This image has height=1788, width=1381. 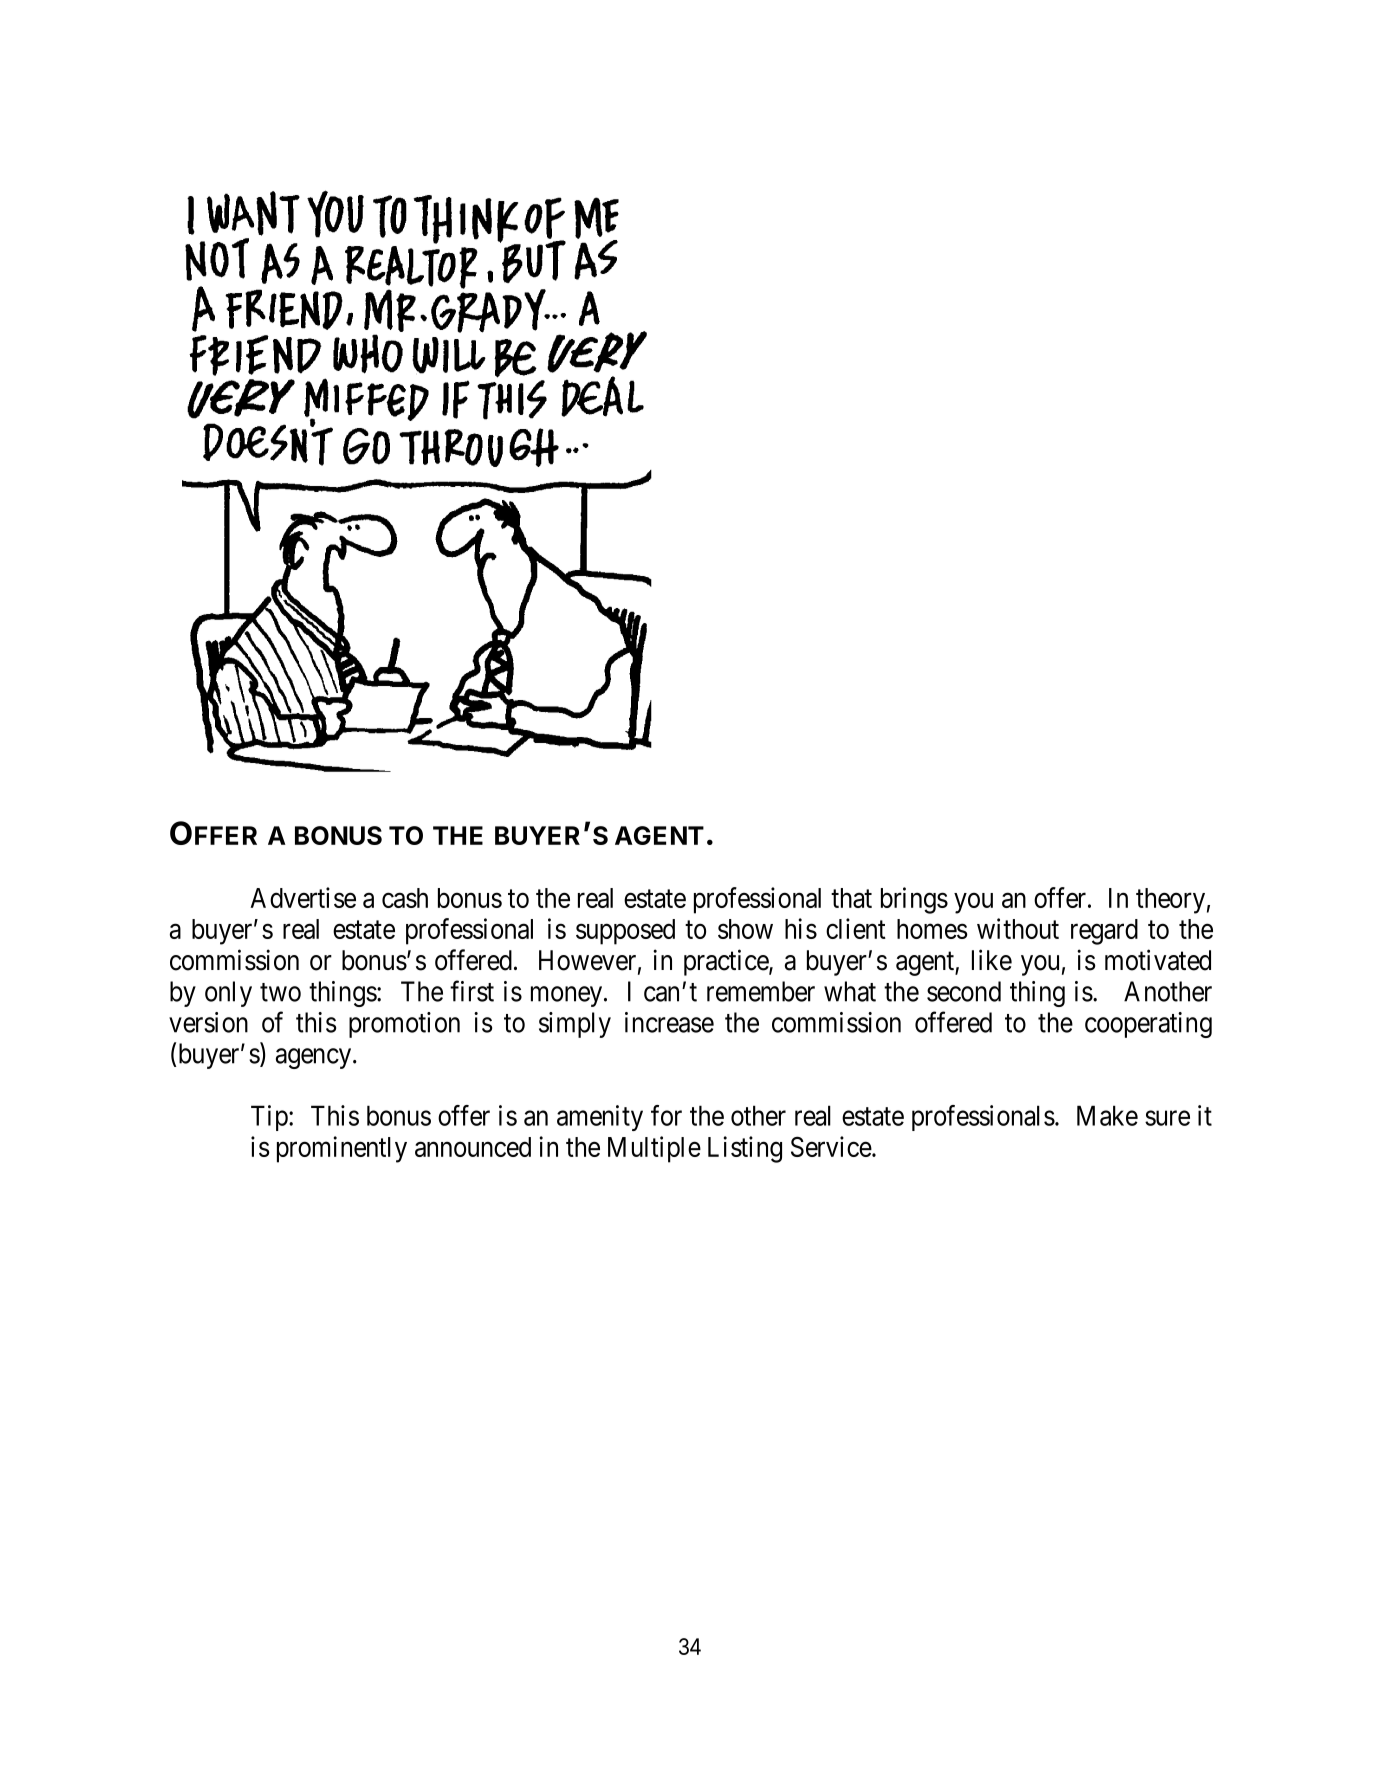 What do you see at coordinates (342, 1149) in the image?
I see `prominently` at bounding box center [342, 1149].
